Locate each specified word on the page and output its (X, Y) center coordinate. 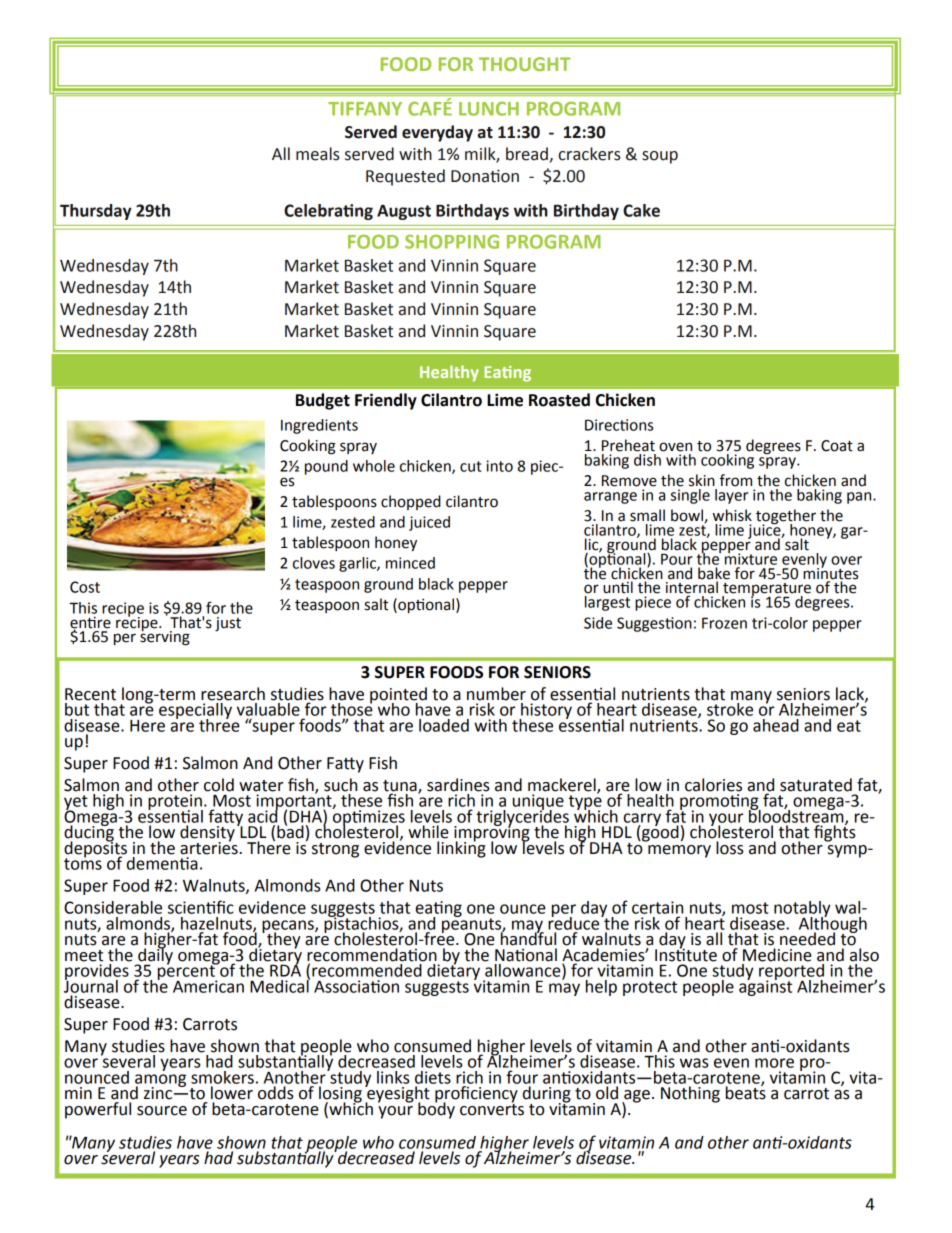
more (774, 1063)
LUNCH (489, 109)
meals (318, 154)
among (160, 1081)
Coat (837, 446)
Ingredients (319, 426)
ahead (776, 725)
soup (660, 157)
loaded (444, 725)
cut (470, 466)
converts (492, 1108)
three (219, 724)
